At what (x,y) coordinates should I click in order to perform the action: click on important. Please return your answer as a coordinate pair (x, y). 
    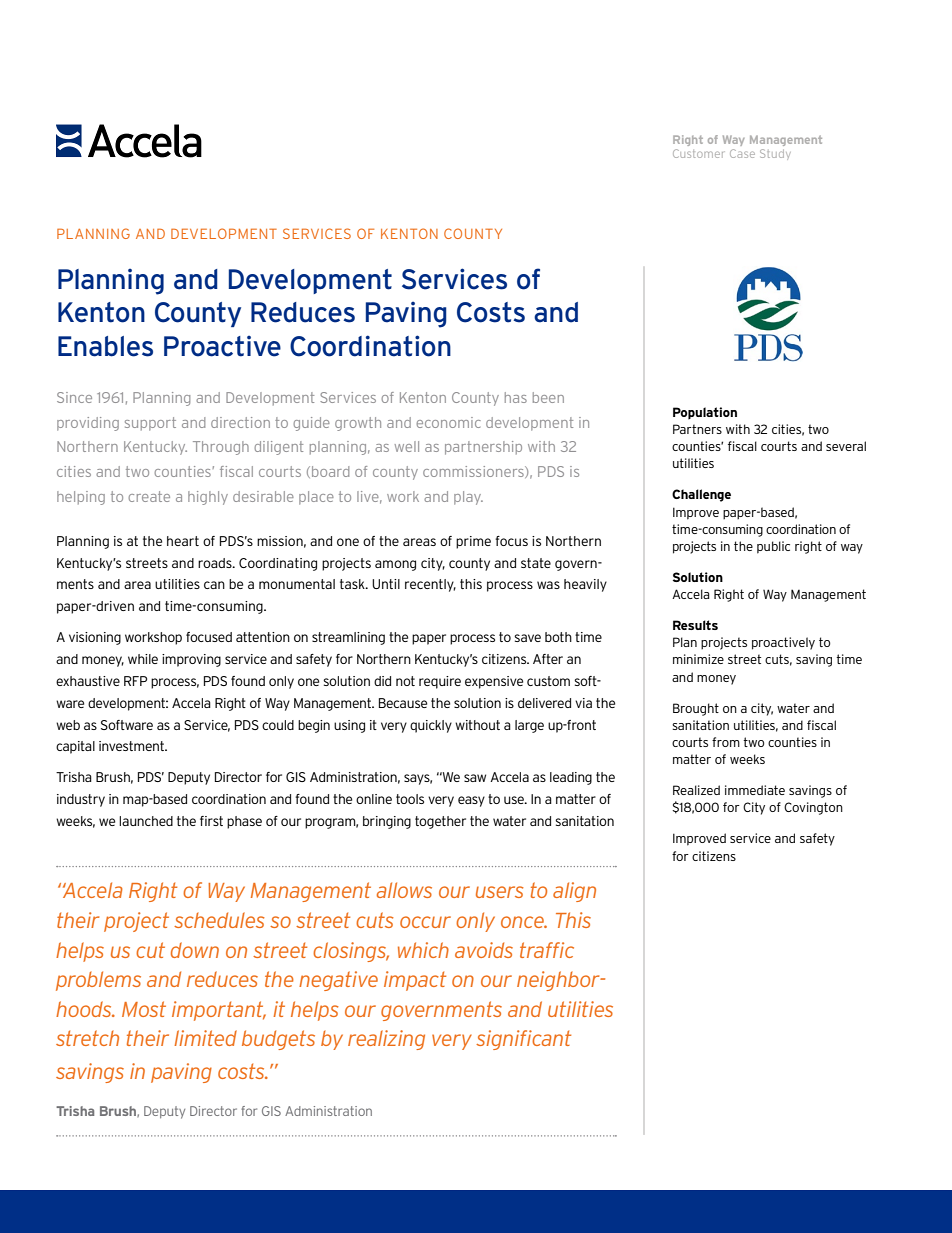
    Looking at the image, I should click on (219, 1011).
